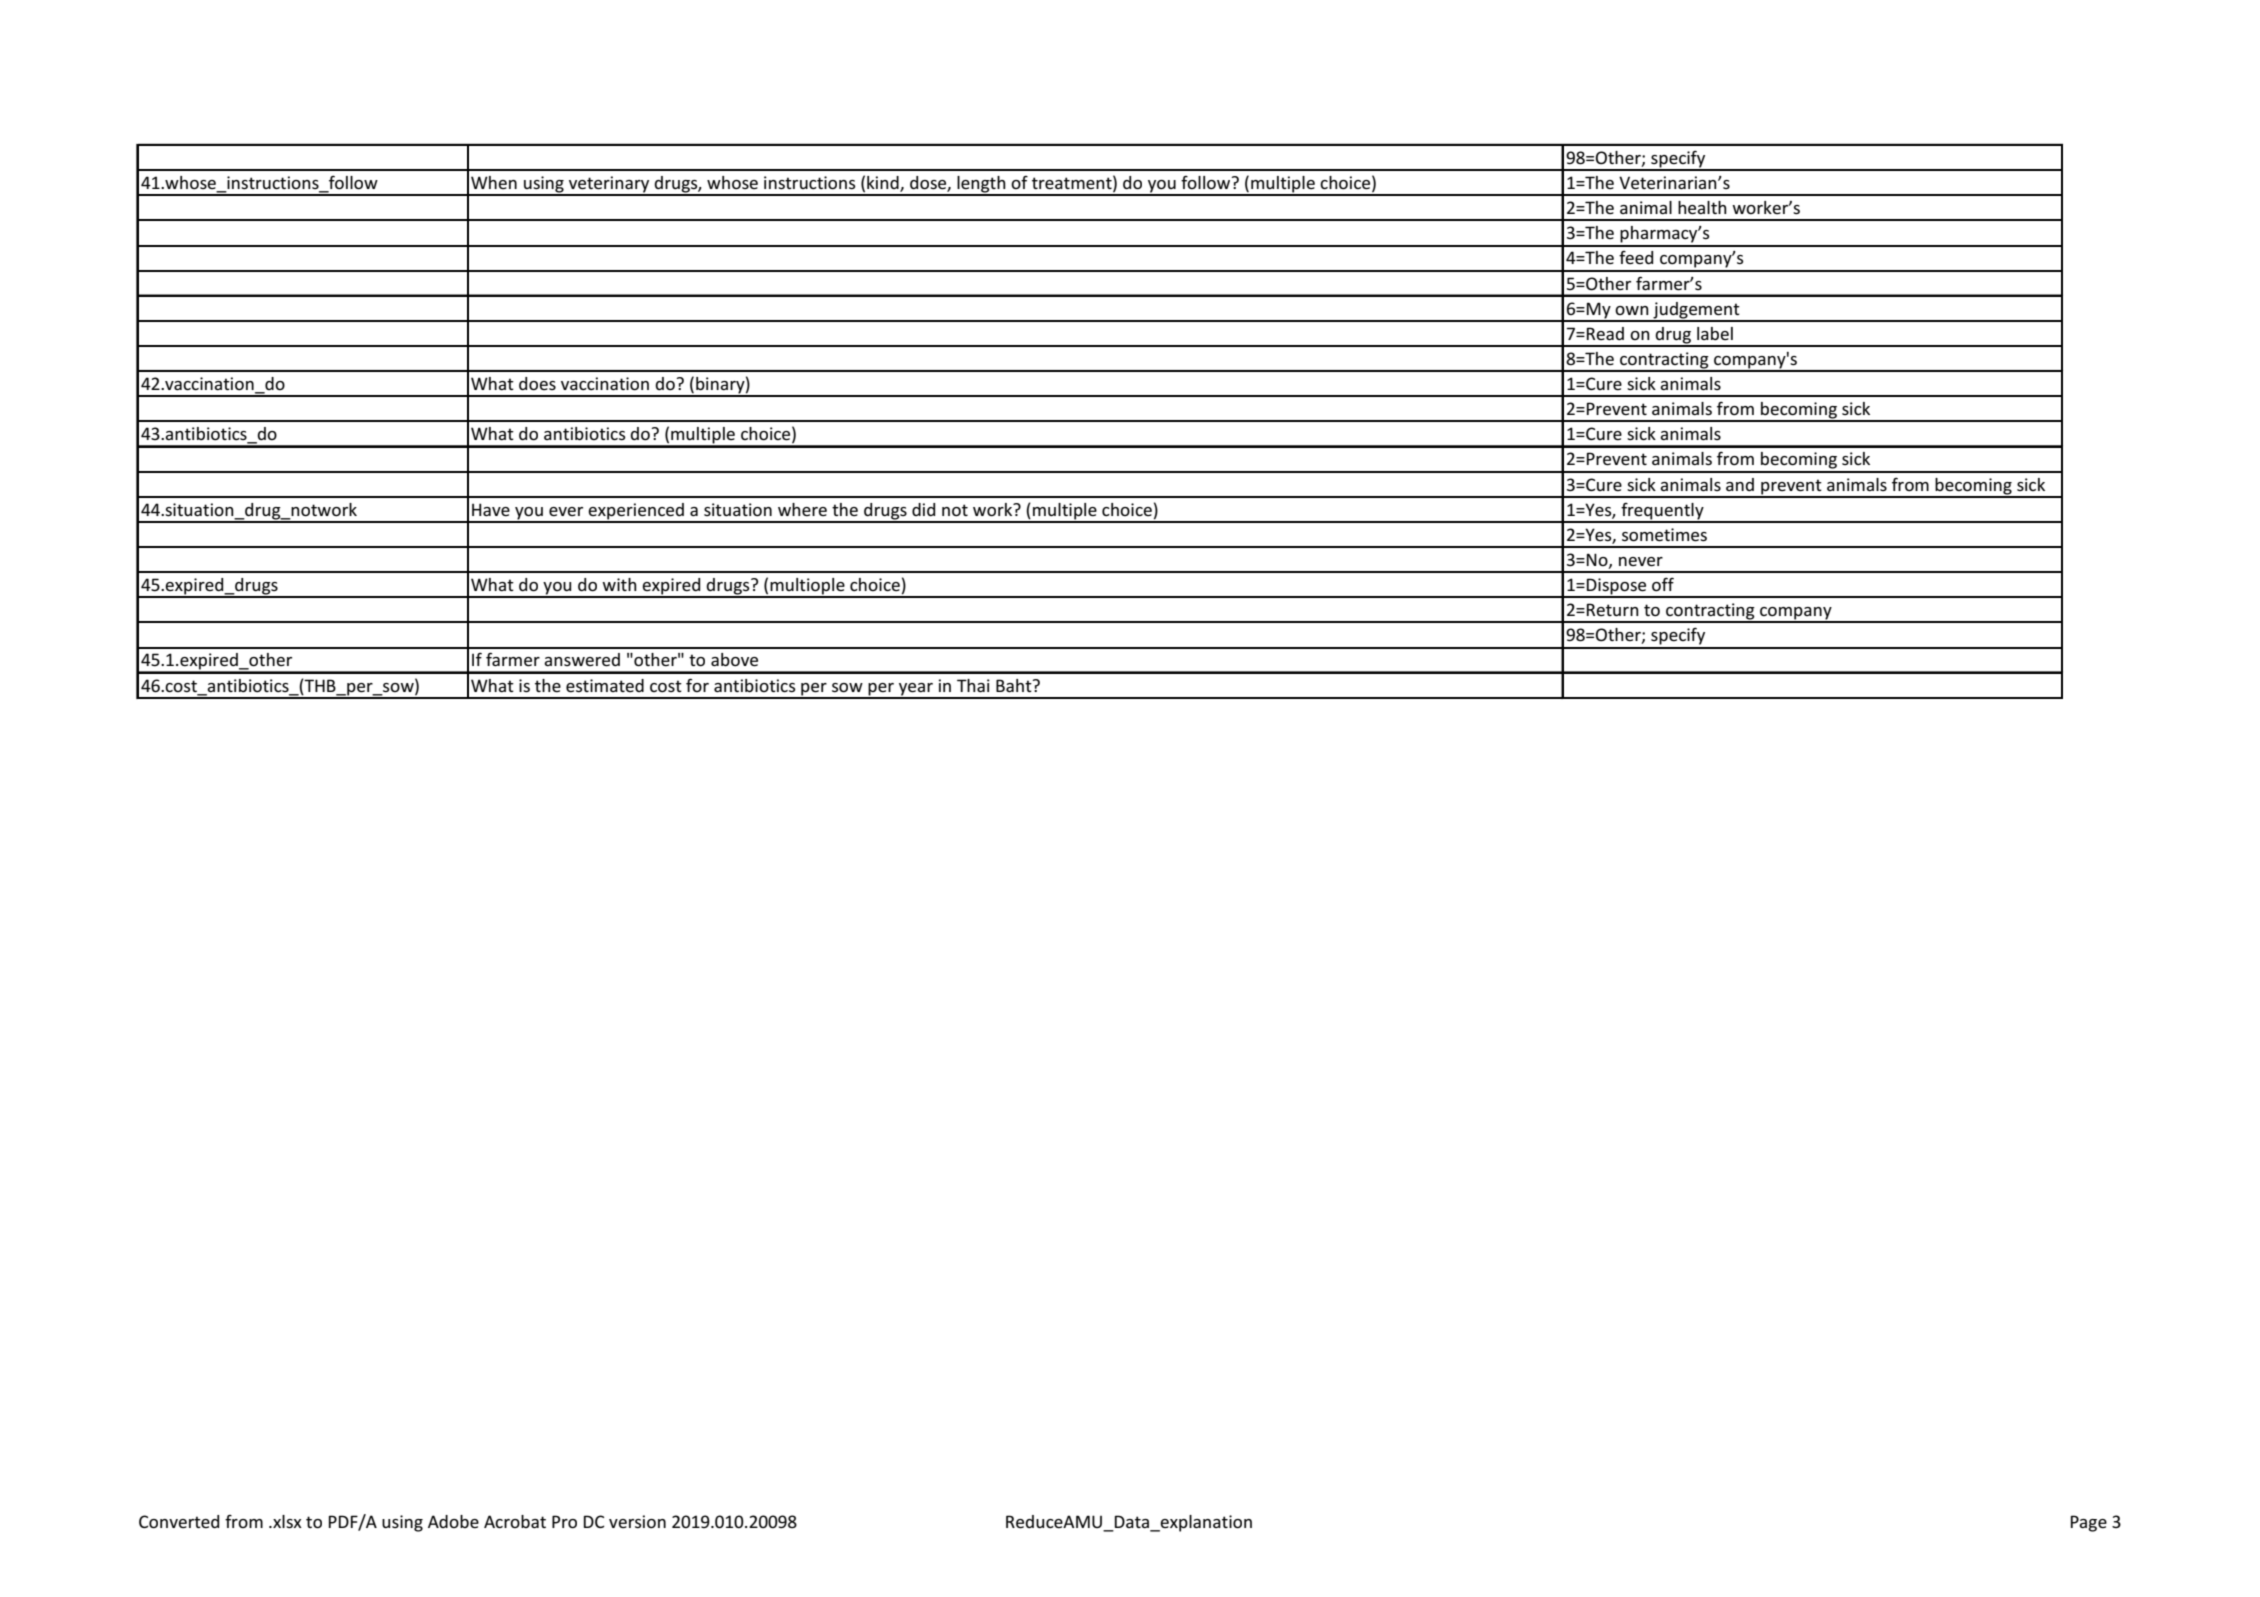 The image size is (2260, 1597). I want to click on version, so click(637, 1522).
